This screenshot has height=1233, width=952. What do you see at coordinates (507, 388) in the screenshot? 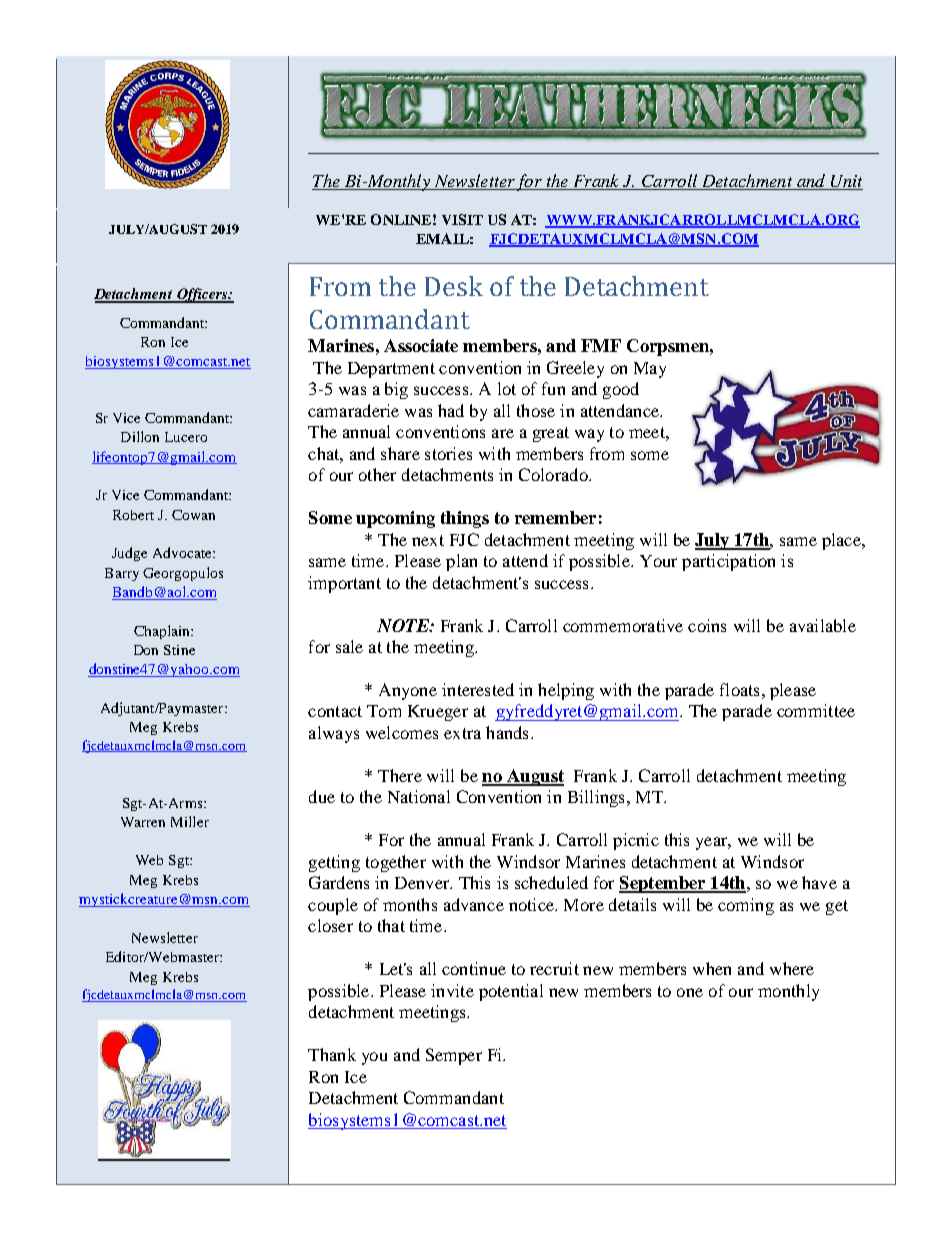
I see `lot` at bounding box center [507, 388].
